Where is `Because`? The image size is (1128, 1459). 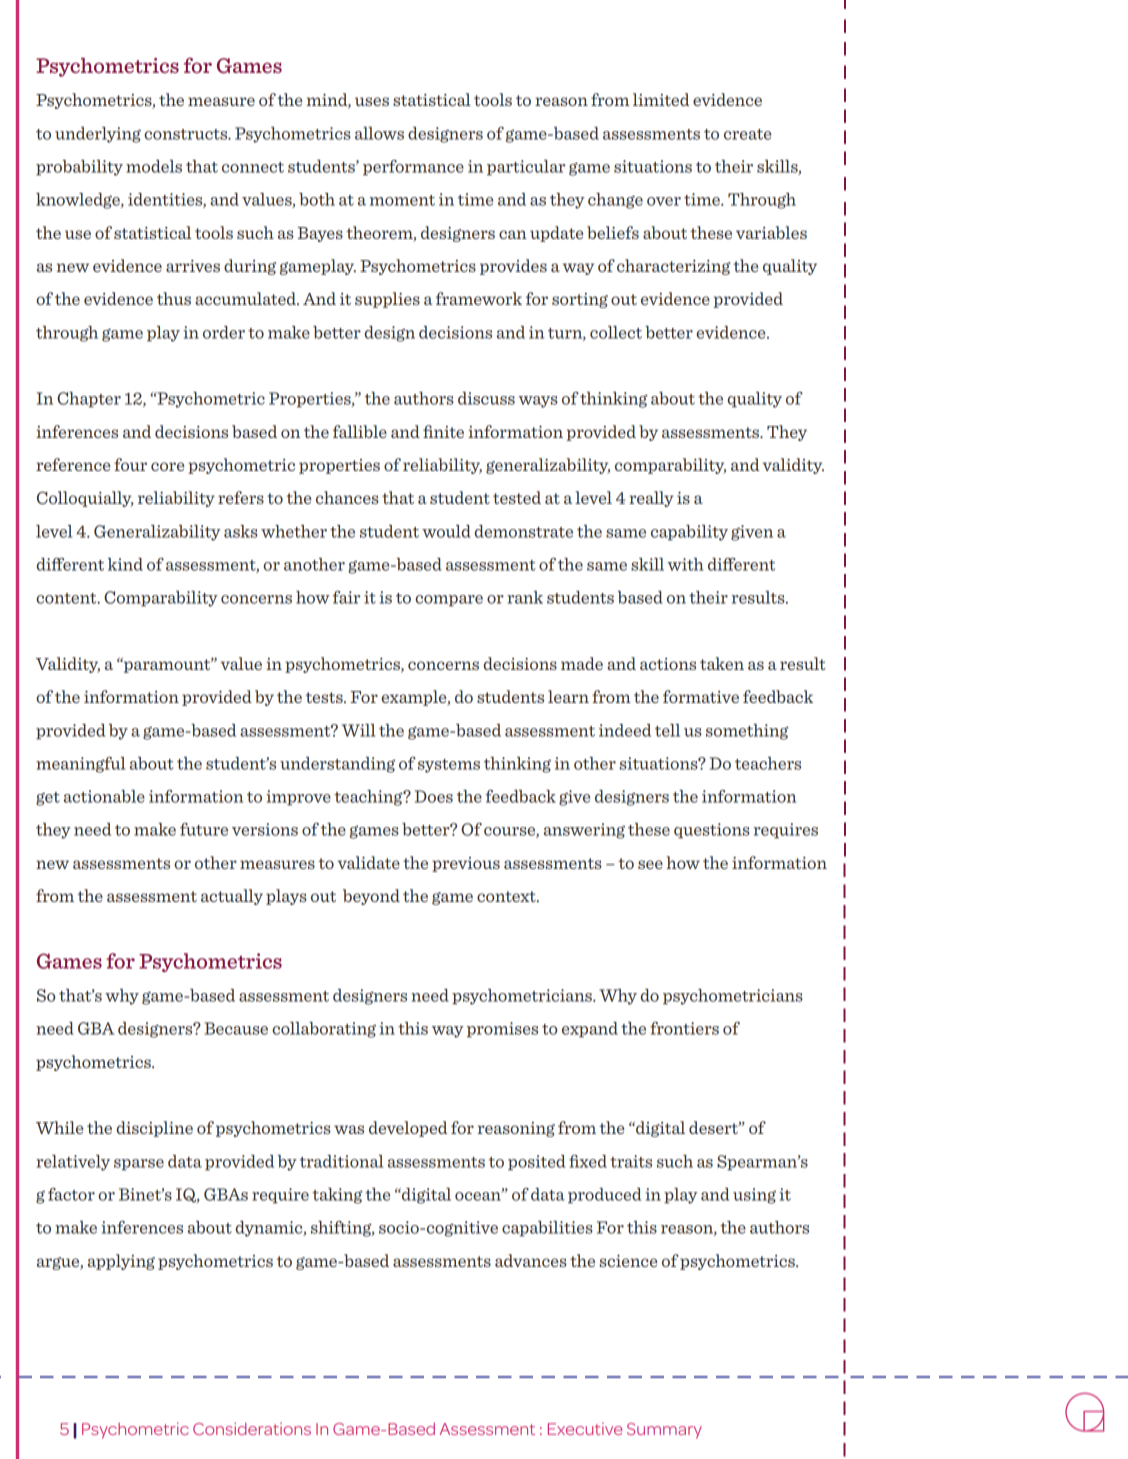
Because is located at coordinates (236, 1028).
